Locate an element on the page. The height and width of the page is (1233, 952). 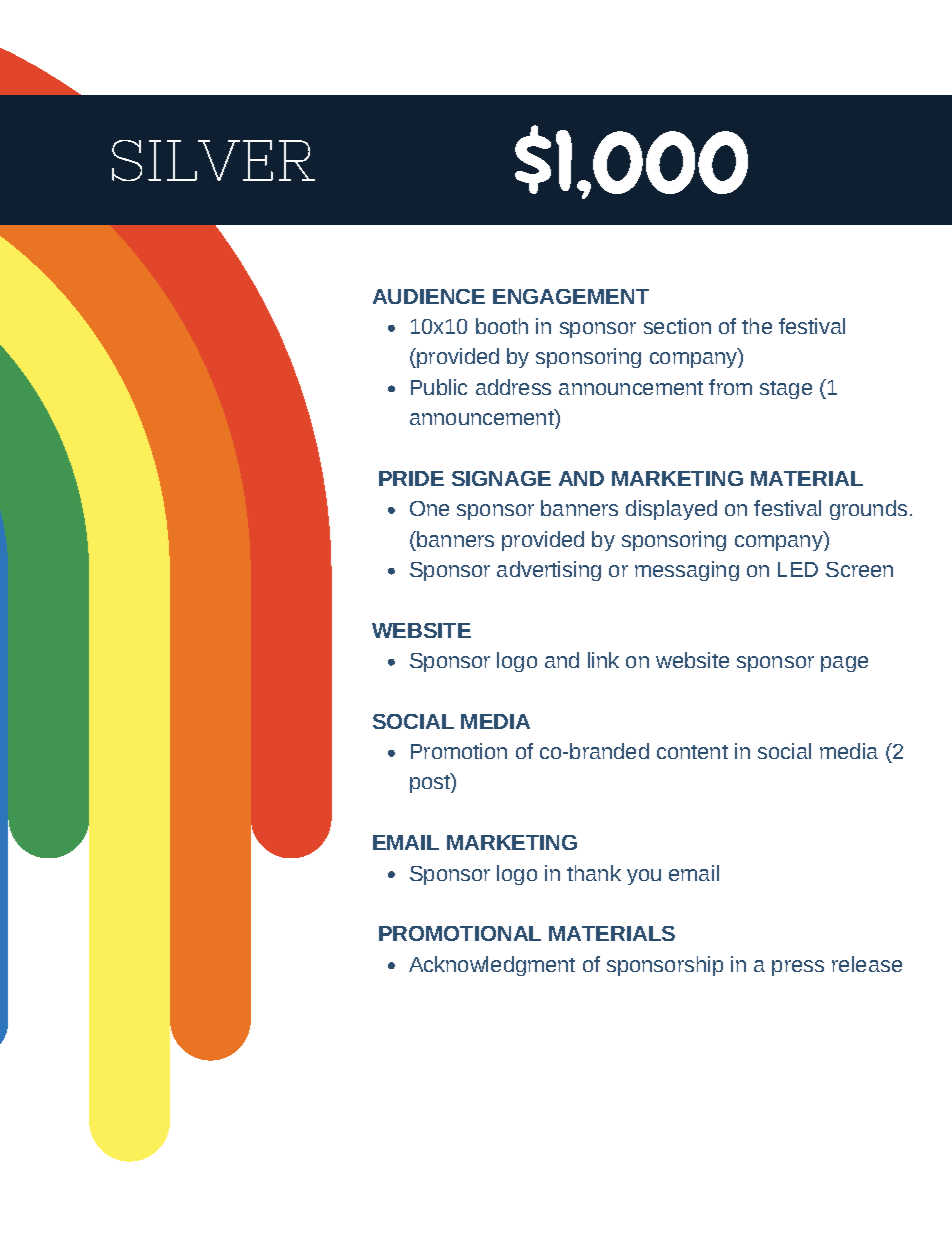
Acknowledgment is located at coordinates (492, 966).
